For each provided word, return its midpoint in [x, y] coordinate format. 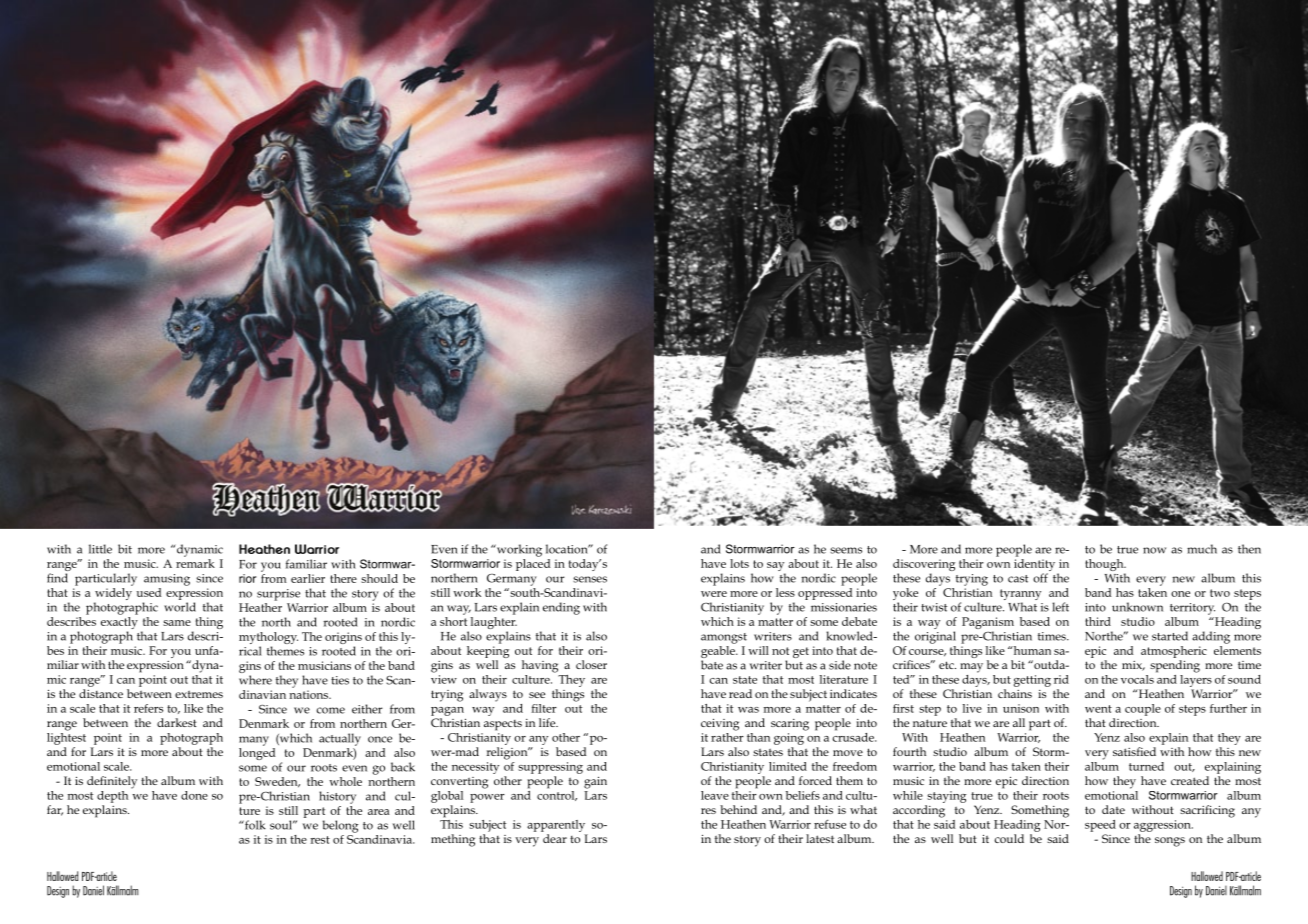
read [740, 693]
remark [195, 562]
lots [739, 563]
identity [1036, 565]
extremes [199, 694]
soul [282, 825]
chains [1015, 693]
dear [555, 838]
